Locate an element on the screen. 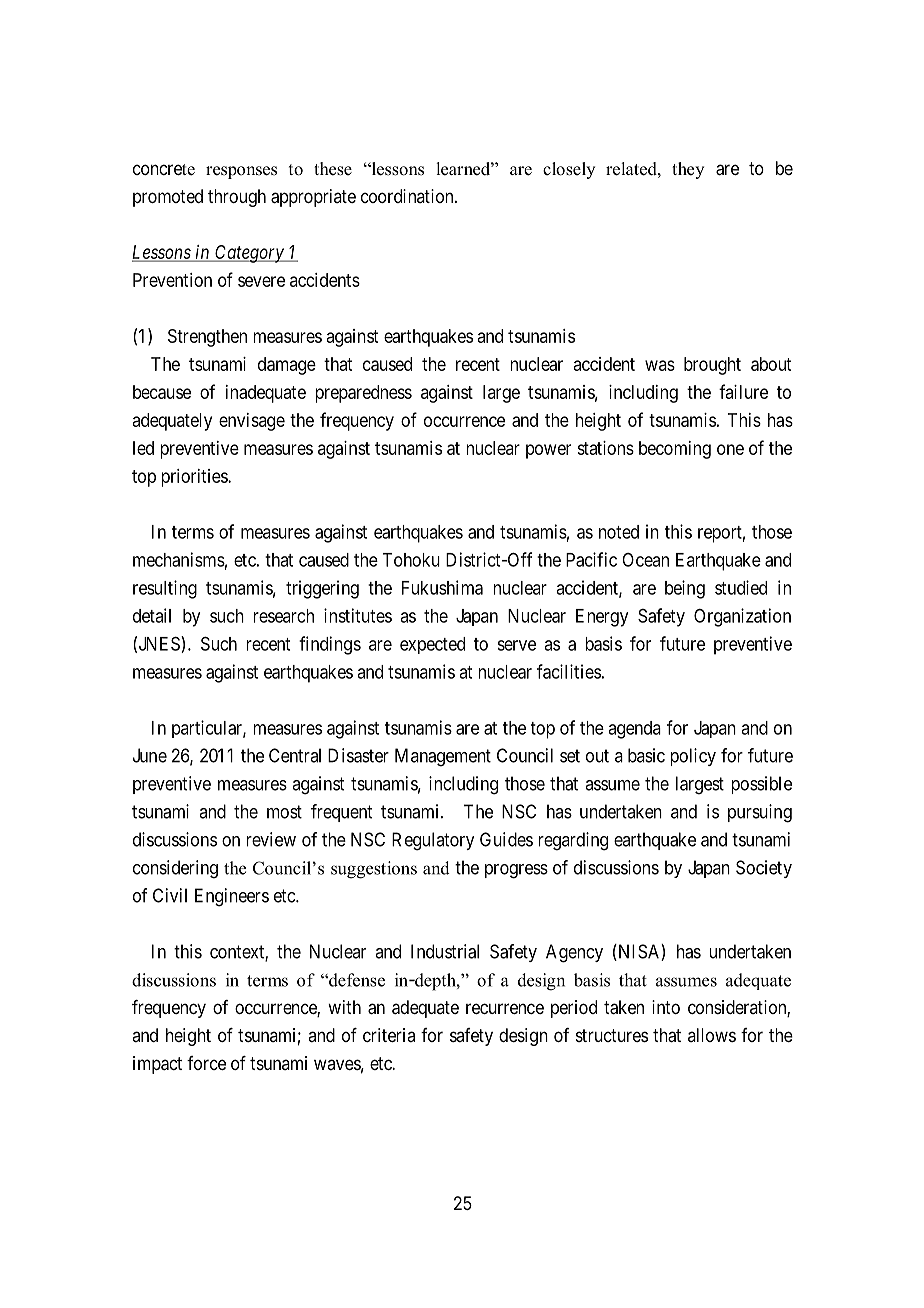 This screenshot has height=1308, width=924. Engineers is located at coordinates (232, 897).
